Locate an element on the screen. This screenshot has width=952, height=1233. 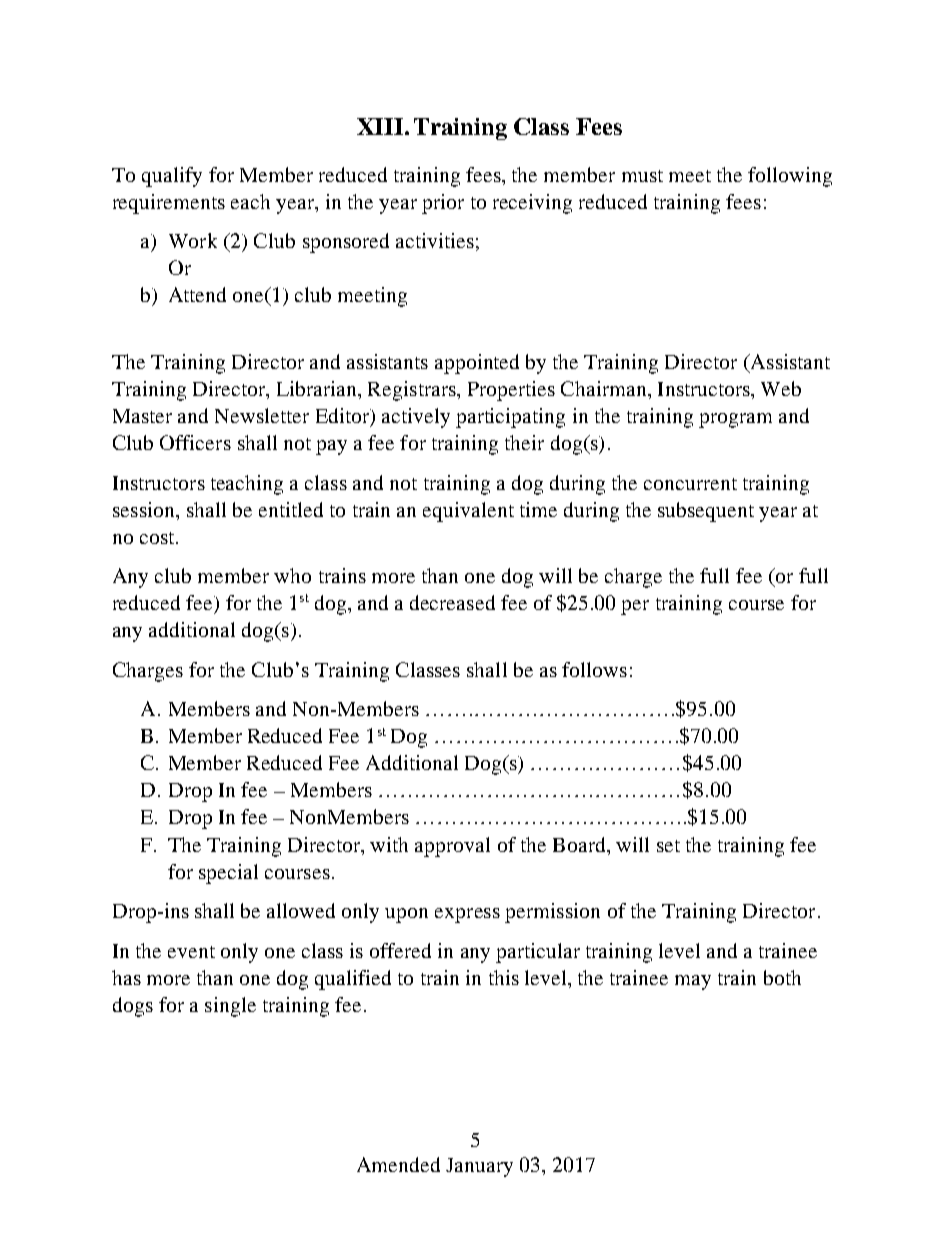
January is located at coordinates (479, 1167).
